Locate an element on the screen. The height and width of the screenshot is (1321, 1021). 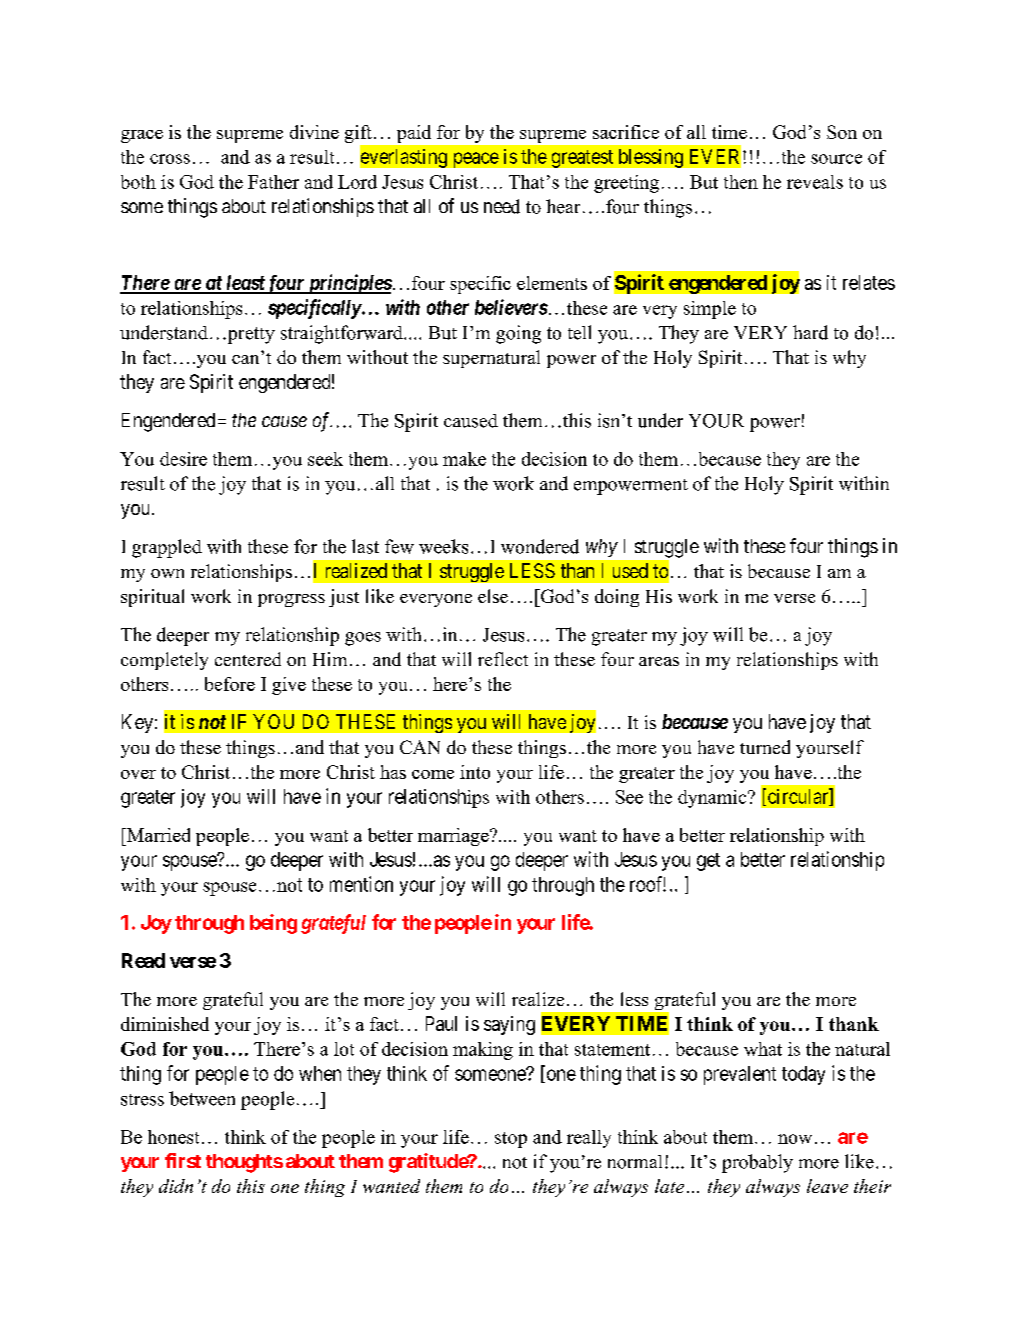
stop is located at coordinates (511, 1140).
